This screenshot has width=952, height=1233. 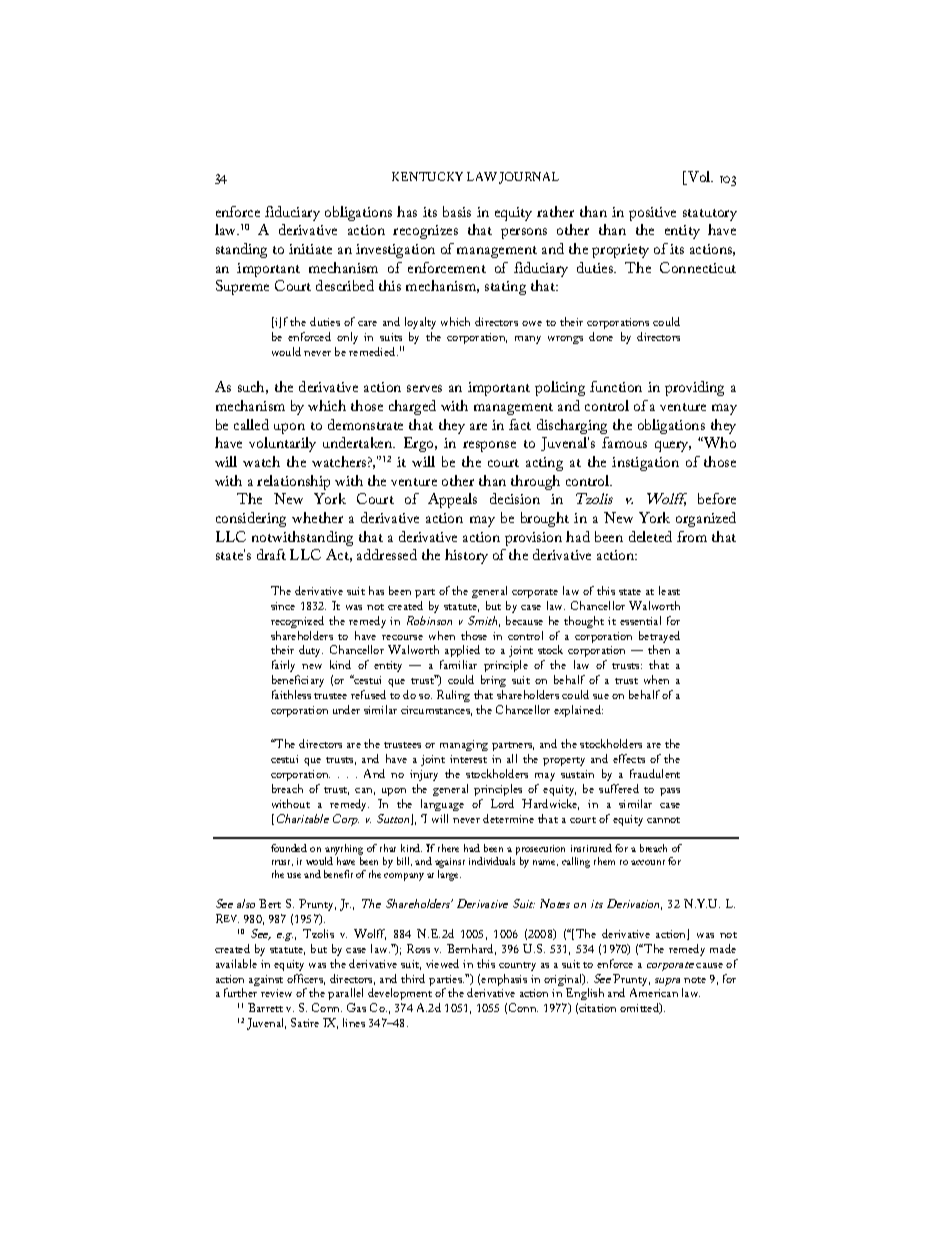 What do you see at coordinates (289, 848) in the screenshot?
I see `founded` at bounding box center [289, 848].
